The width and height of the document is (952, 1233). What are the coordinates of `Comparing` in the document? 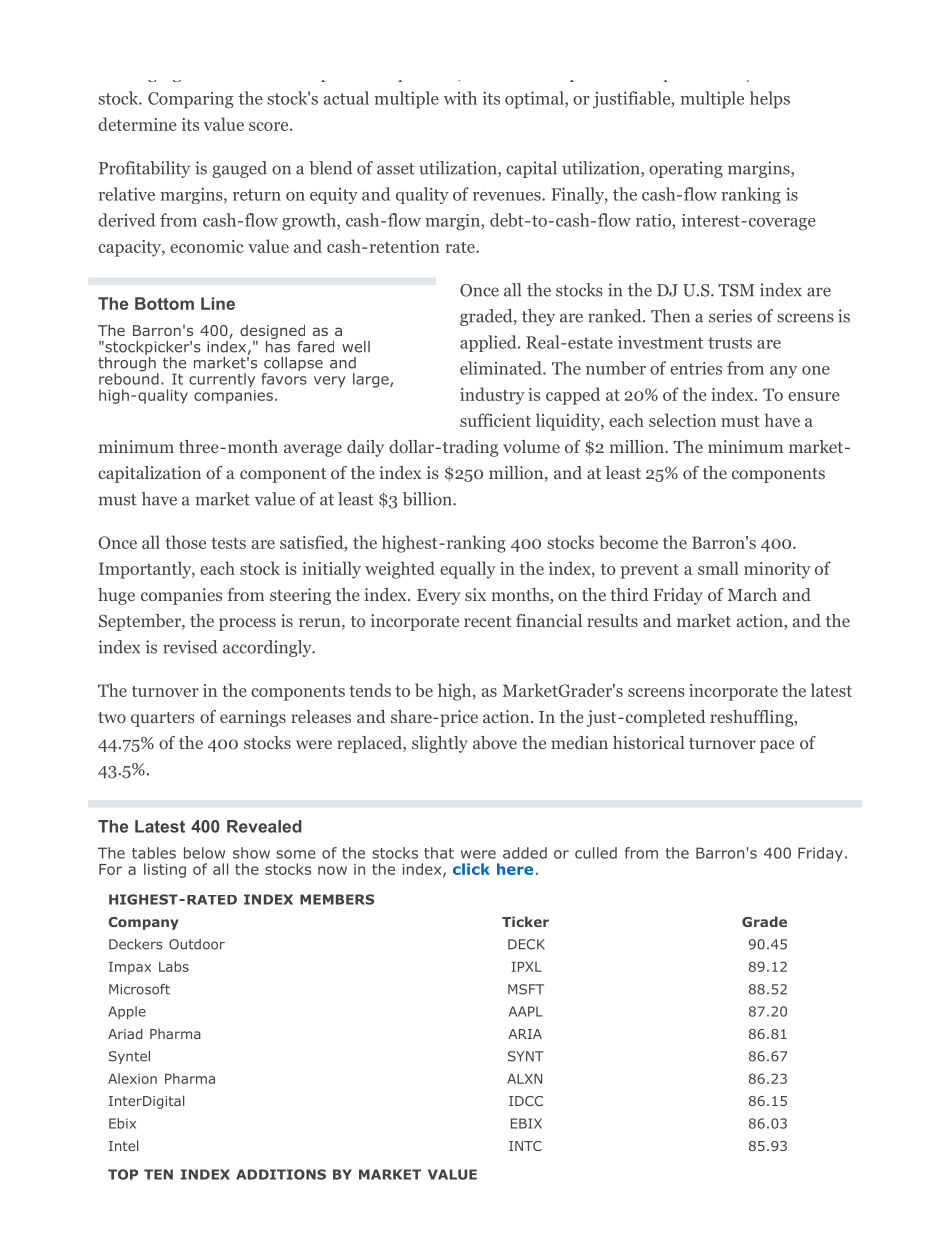 It's located at (190, 100).
